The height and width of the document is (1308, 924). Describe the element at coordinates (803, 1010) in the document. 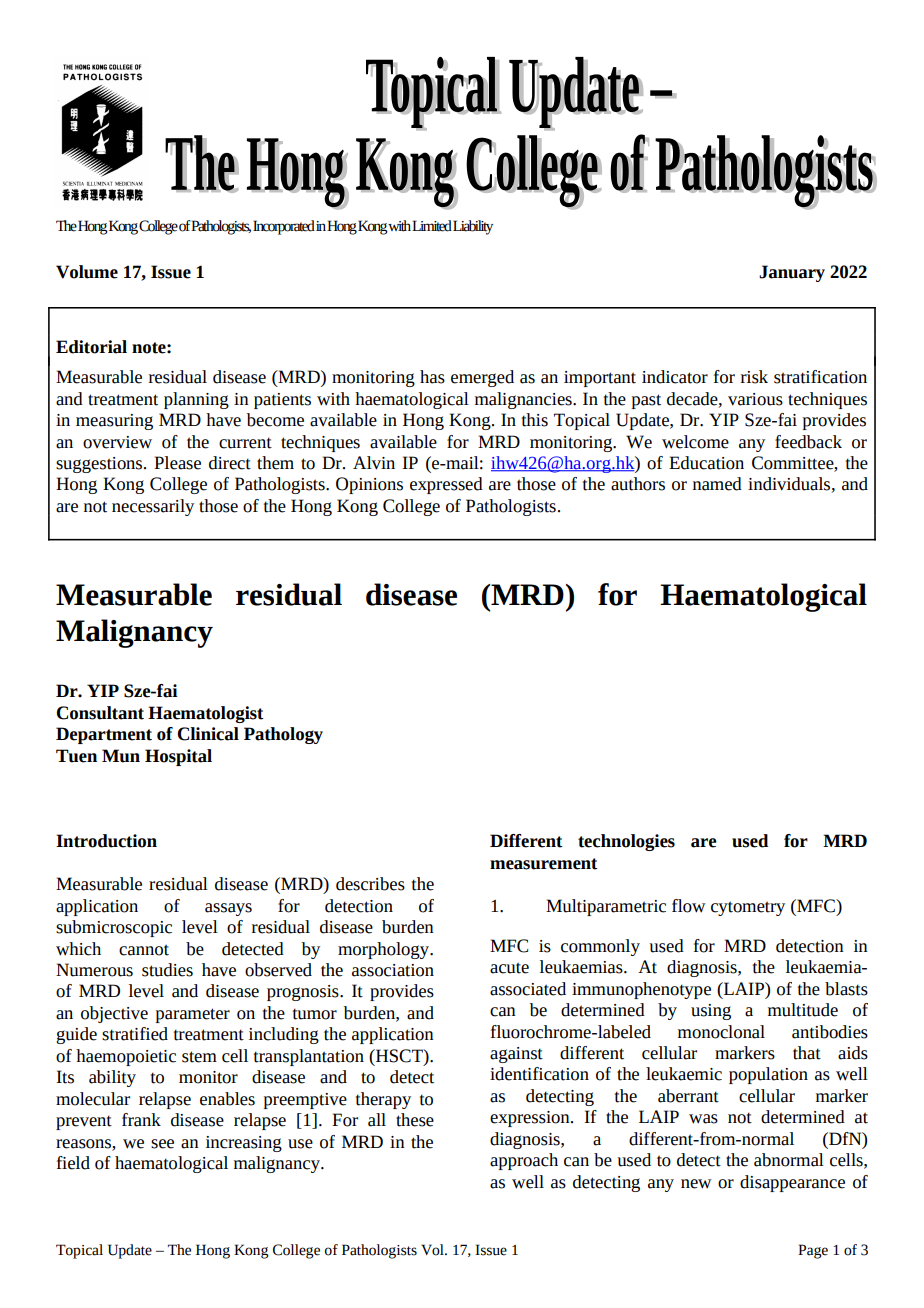

I see `multitude` at that location.
